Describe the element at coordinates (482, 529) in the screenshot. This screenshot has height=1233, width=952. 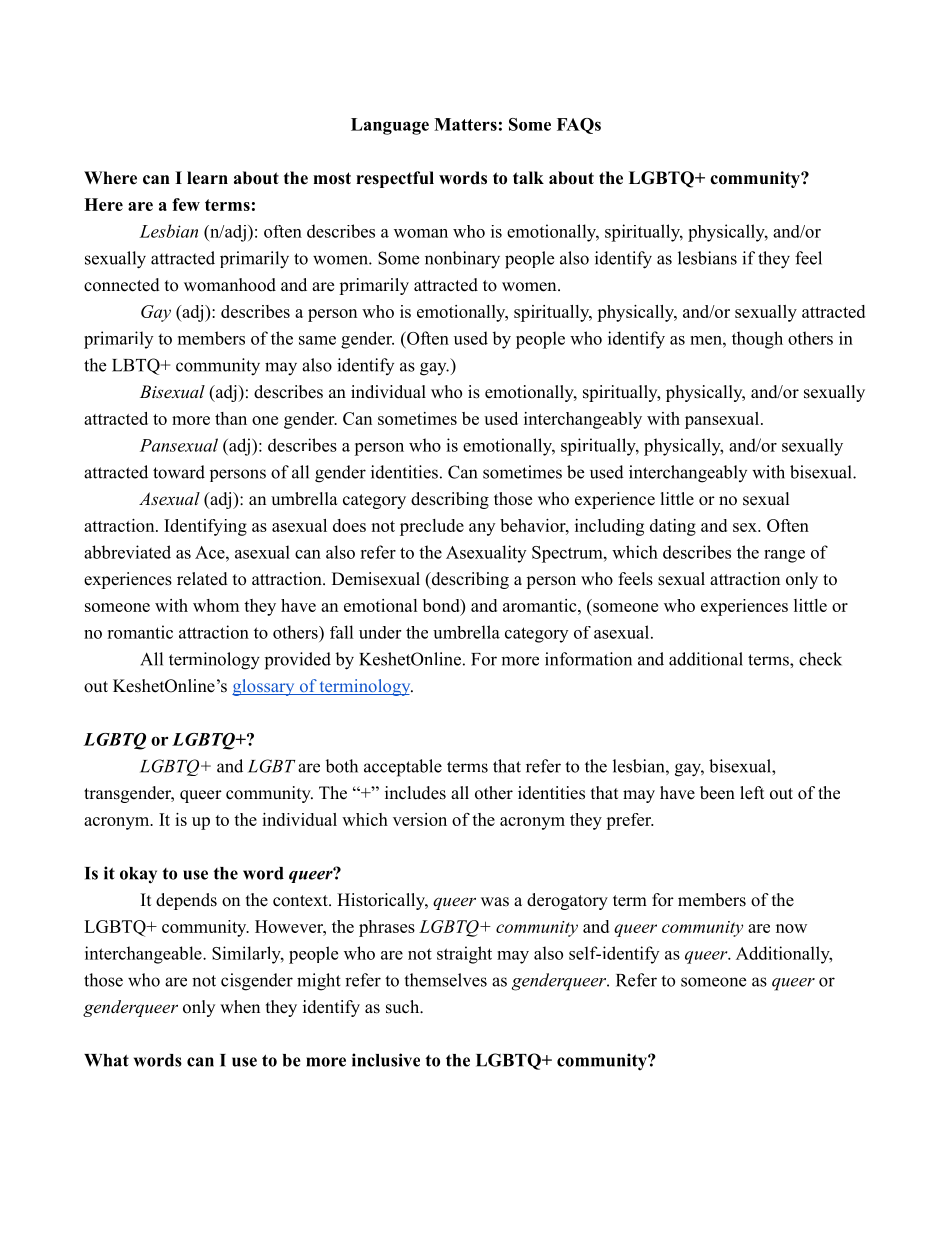
I see `any` at that location.
